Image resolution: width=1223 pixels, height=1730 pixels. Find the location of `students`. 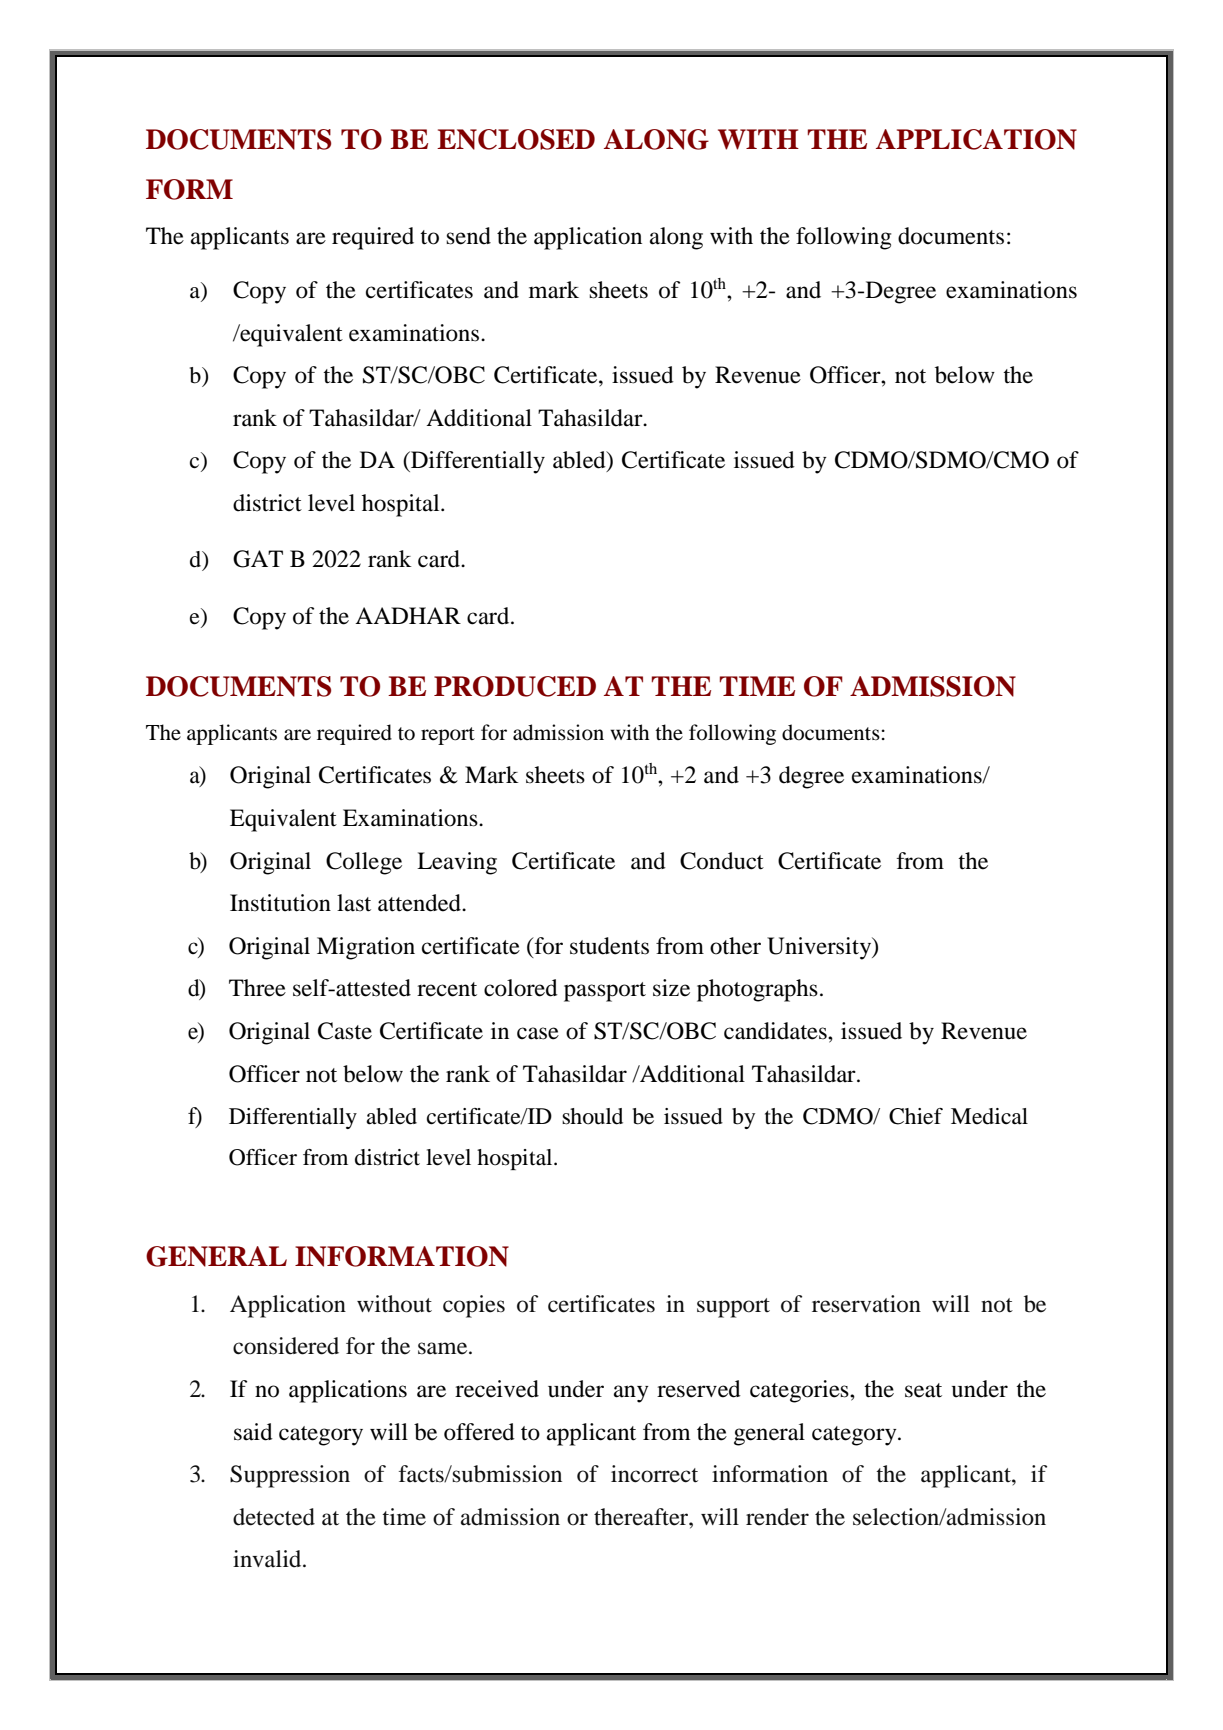

students is located at coordinates (609, 946).
